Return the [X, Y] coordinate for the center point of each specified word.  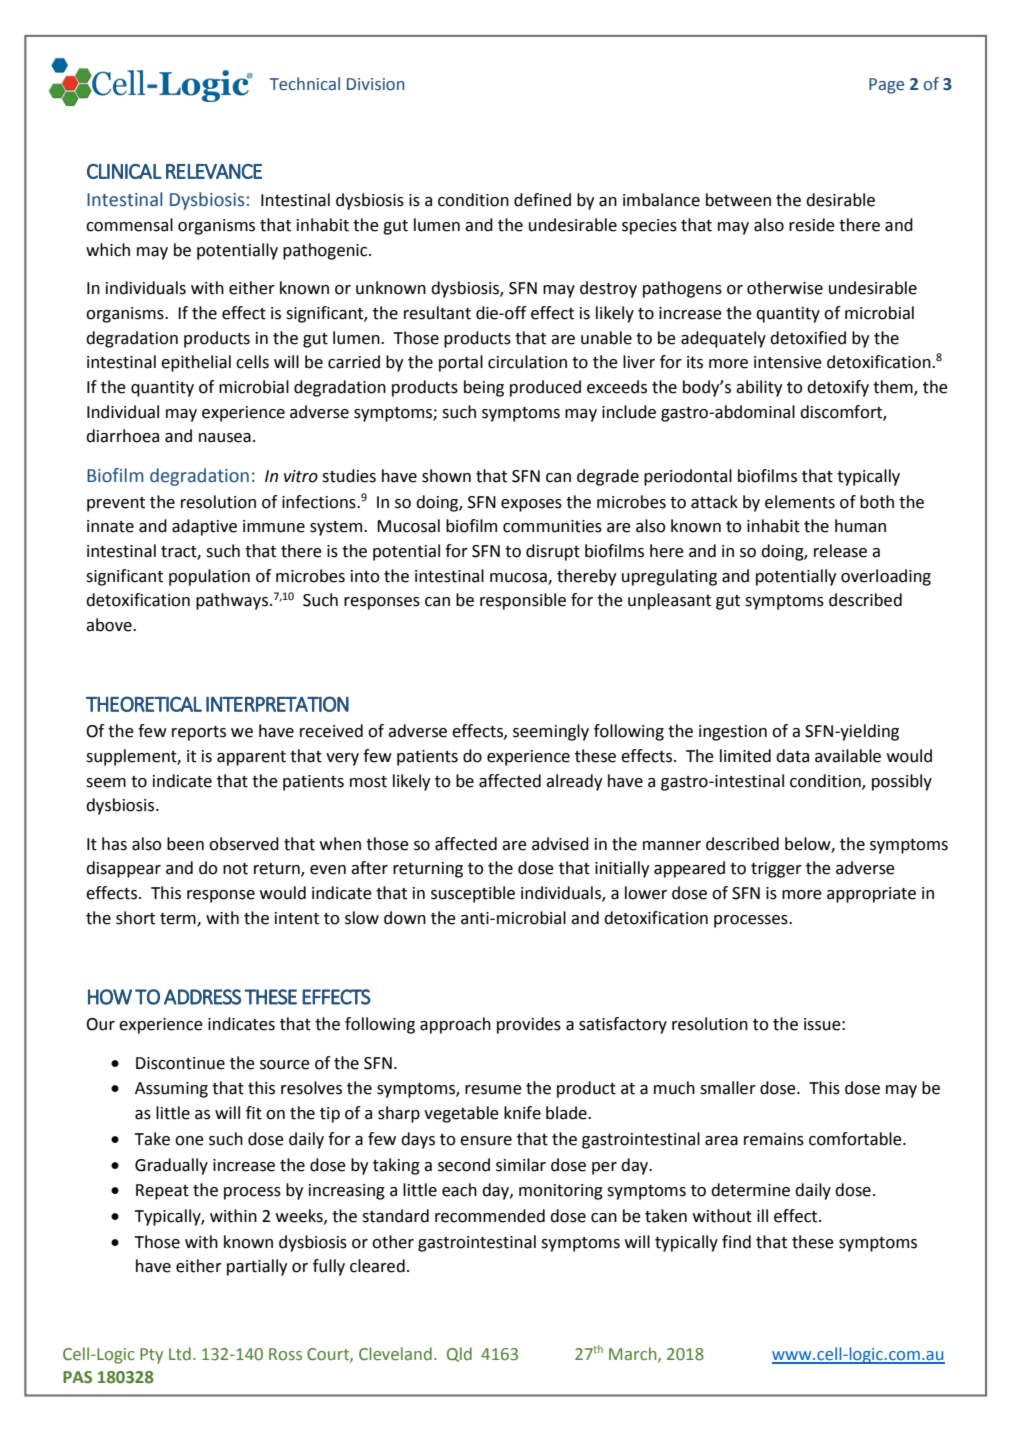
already [574, 782]
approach [455, 1025]
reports [199, 733]
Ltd [180, 1353]
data [792, 756]
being [484, 388]
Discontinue [180, 1063]
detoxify [838, 388]
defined [542, 200]
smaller [728, 1088]
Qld [459, 1354]
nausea [225, 438]
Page [886, 86]
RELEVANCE [214, 171]
